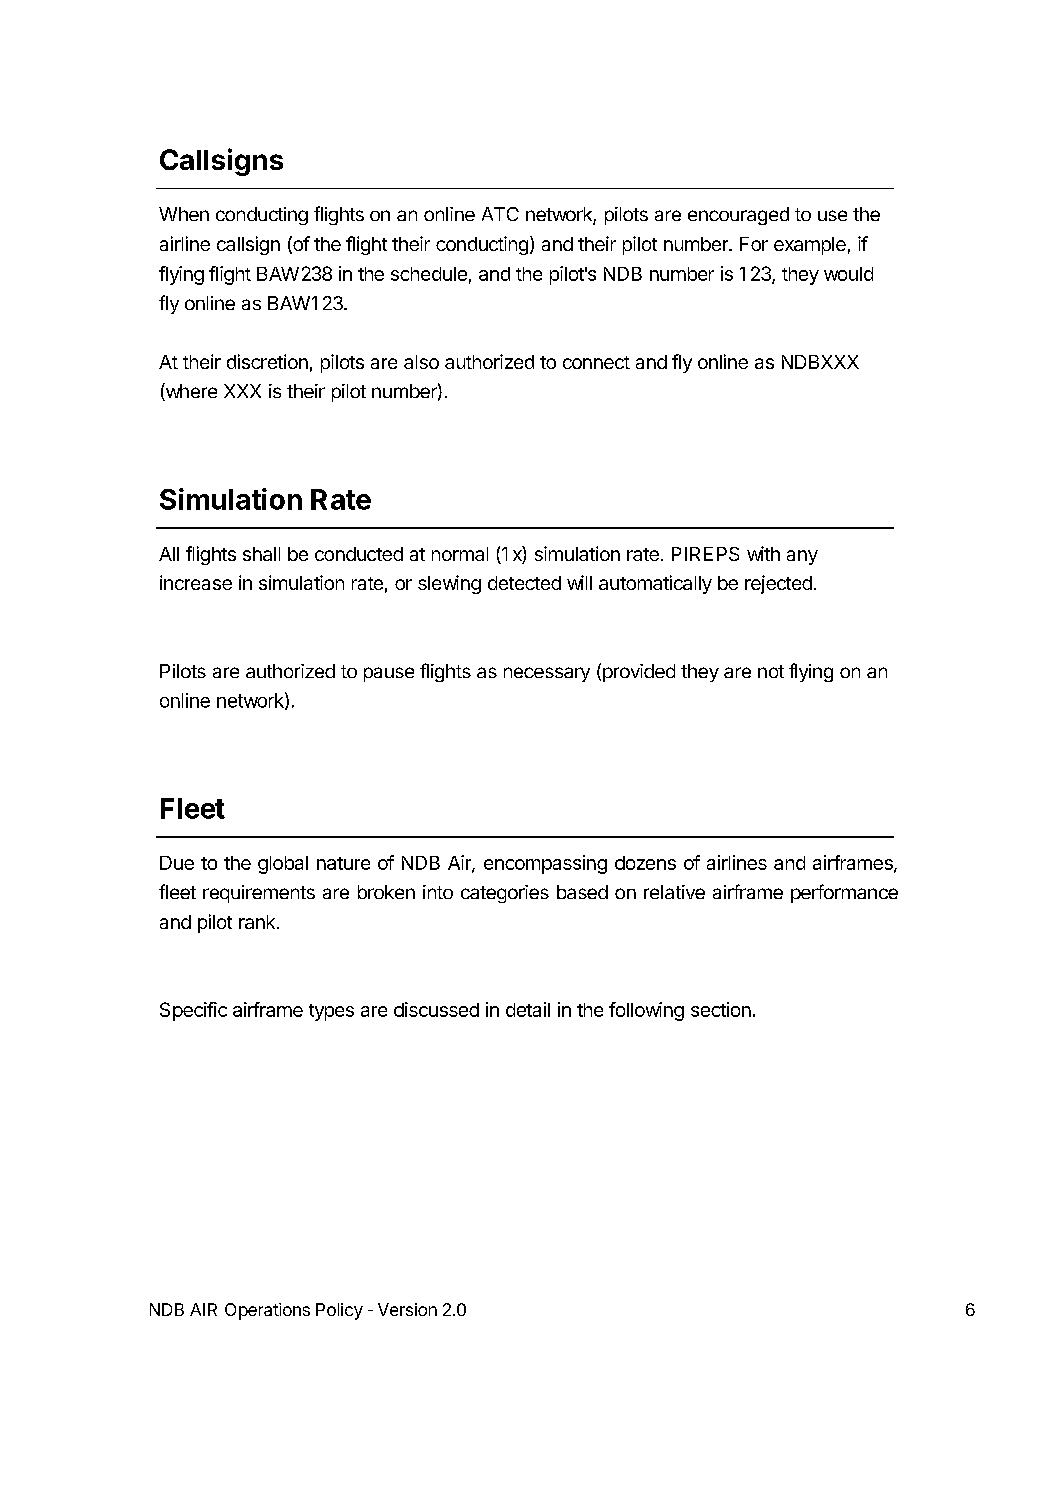 The width and height of the page is (1051, 1485). I want to click on When, so click(184, 214).
